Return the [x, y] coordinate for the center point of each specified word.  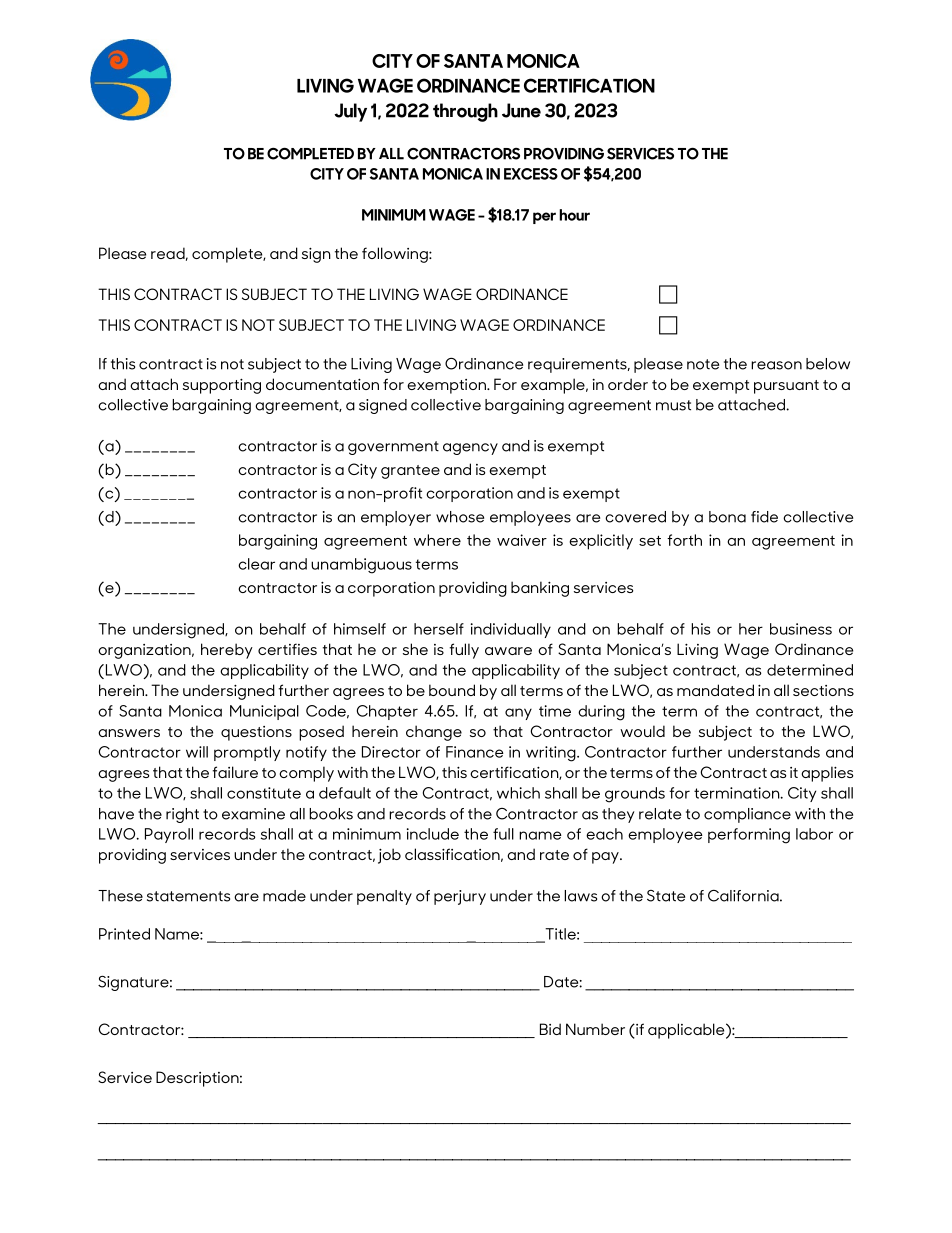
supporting [222, 386]
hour [574, 215]
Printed [124, 934]
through [465, 112]
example [554, 386]
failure [235, 772]
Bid [550, 1029]
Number [595, 1029]
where [437, 540]
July [350, 112]
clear [256, 564]
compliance [747, 815]
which [518, 793]
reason [776, 365]
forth [684, 540]
